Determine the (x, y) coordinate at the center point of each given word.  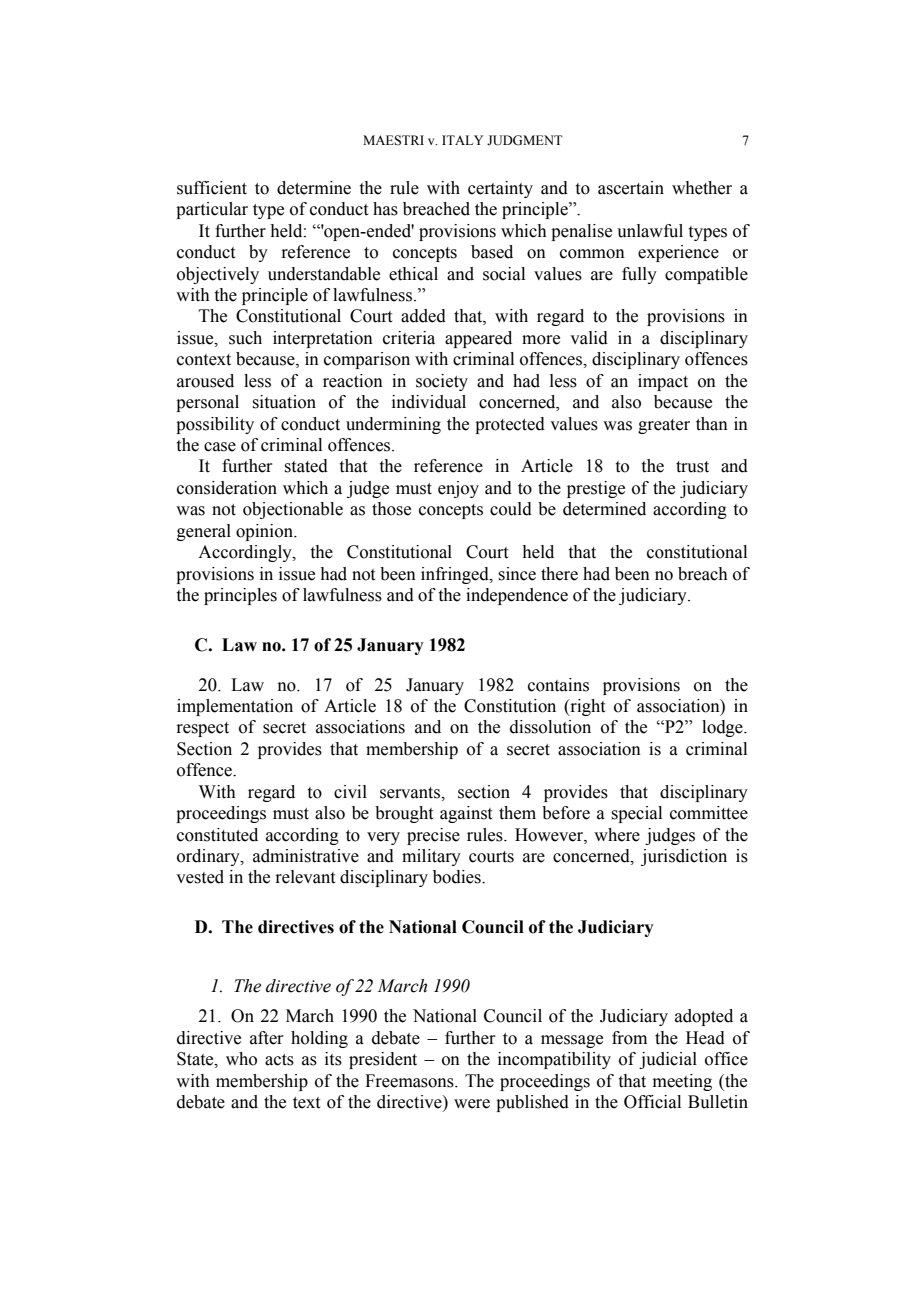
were (472, 1104)
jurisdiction (684, 857)
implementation (235, 707)
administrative (306, 856)
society (442, 382)
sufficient (212, 188)
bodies (458, 877)
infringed (456, 575)
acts (279, 1060)
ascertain (631, 188)
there (559, 574)
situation (284, 402)
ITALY (462, 140)
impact (663, 382)
